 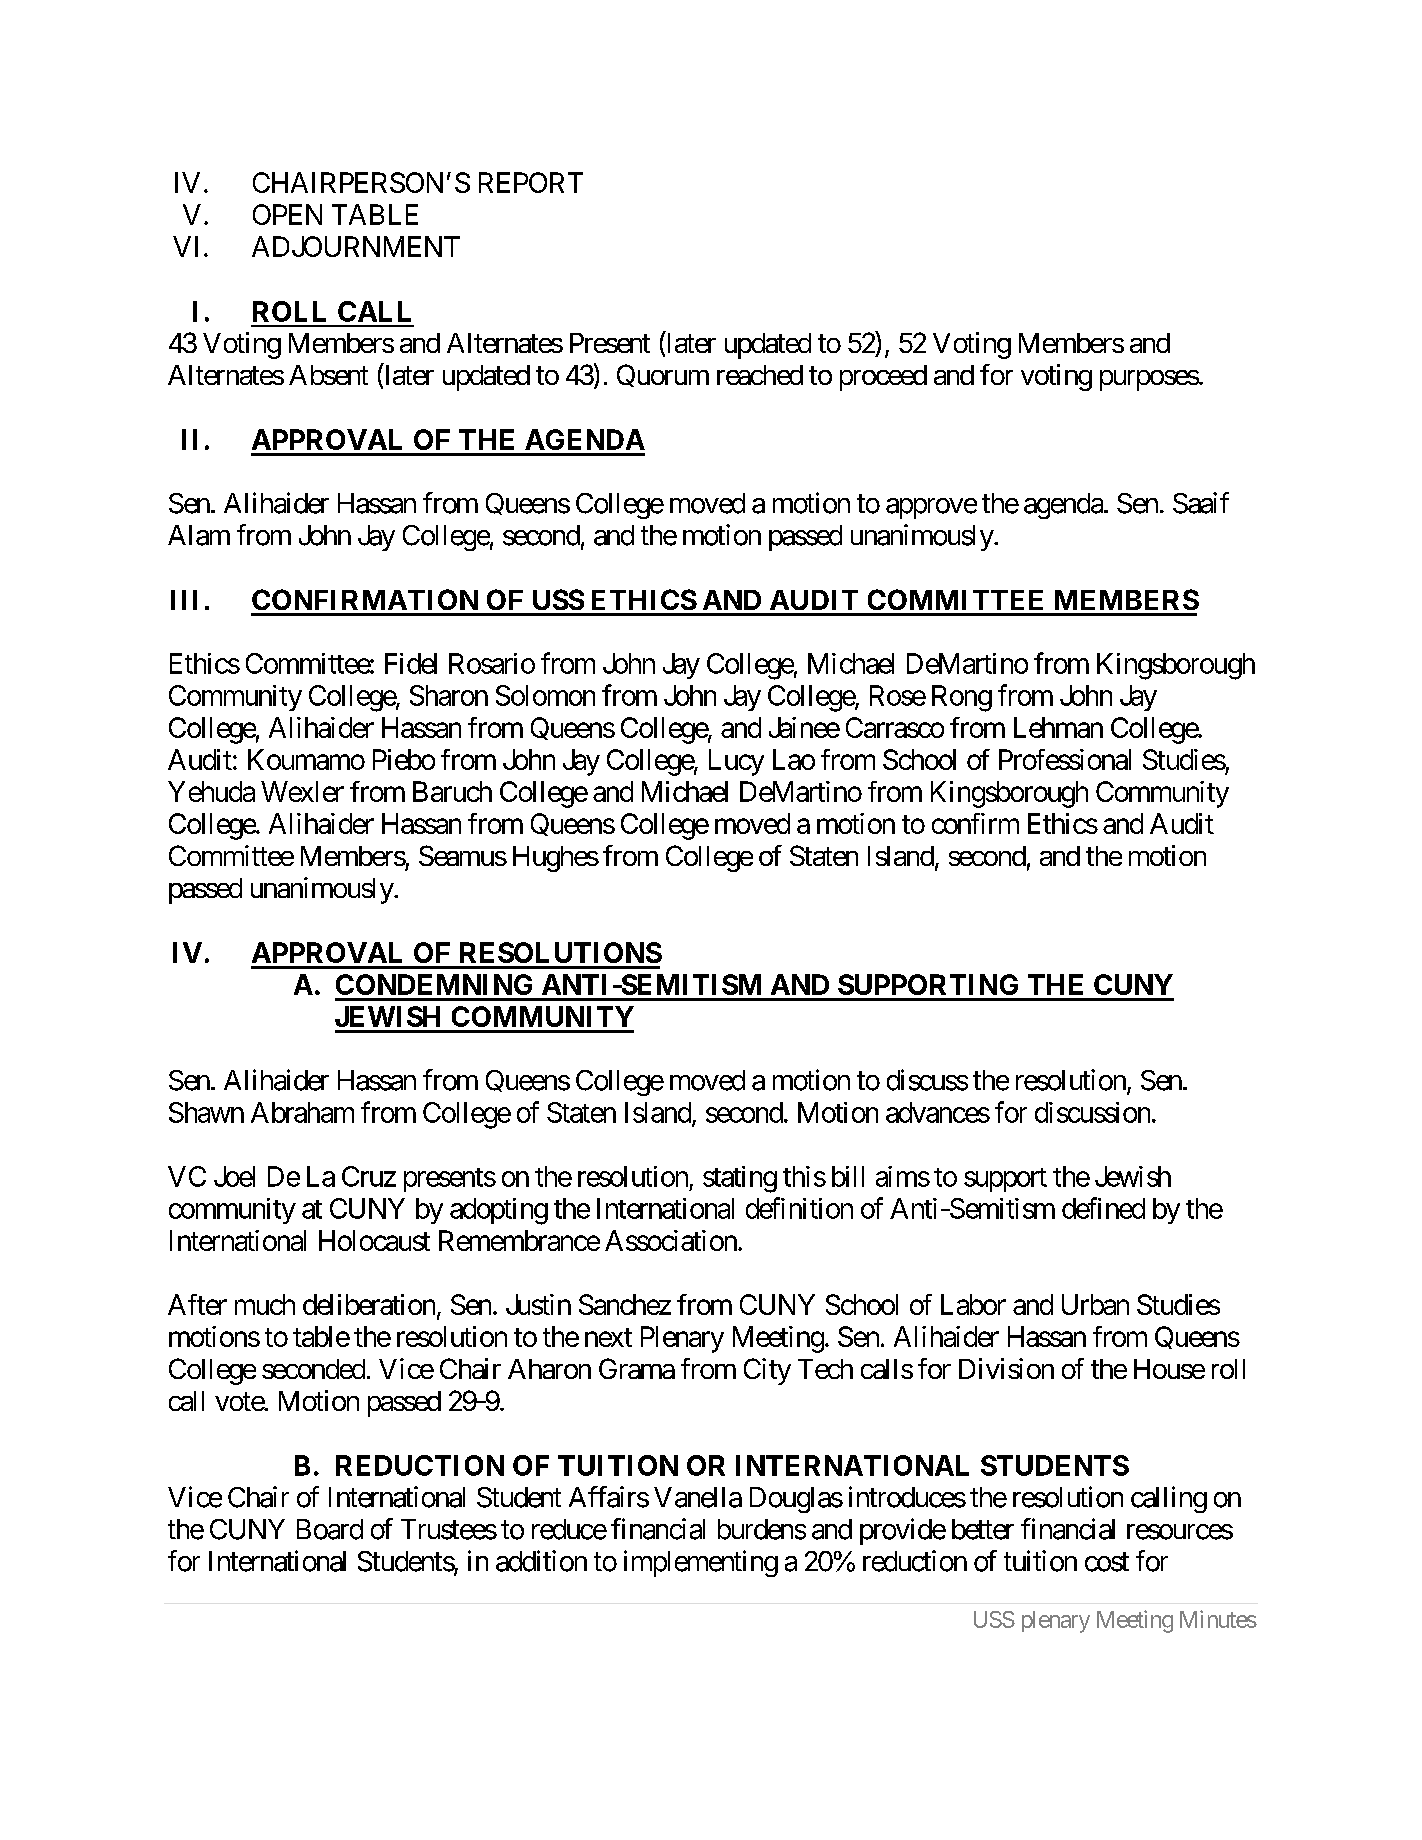 I want to click on Fidel, so click(x=411, y=663).
